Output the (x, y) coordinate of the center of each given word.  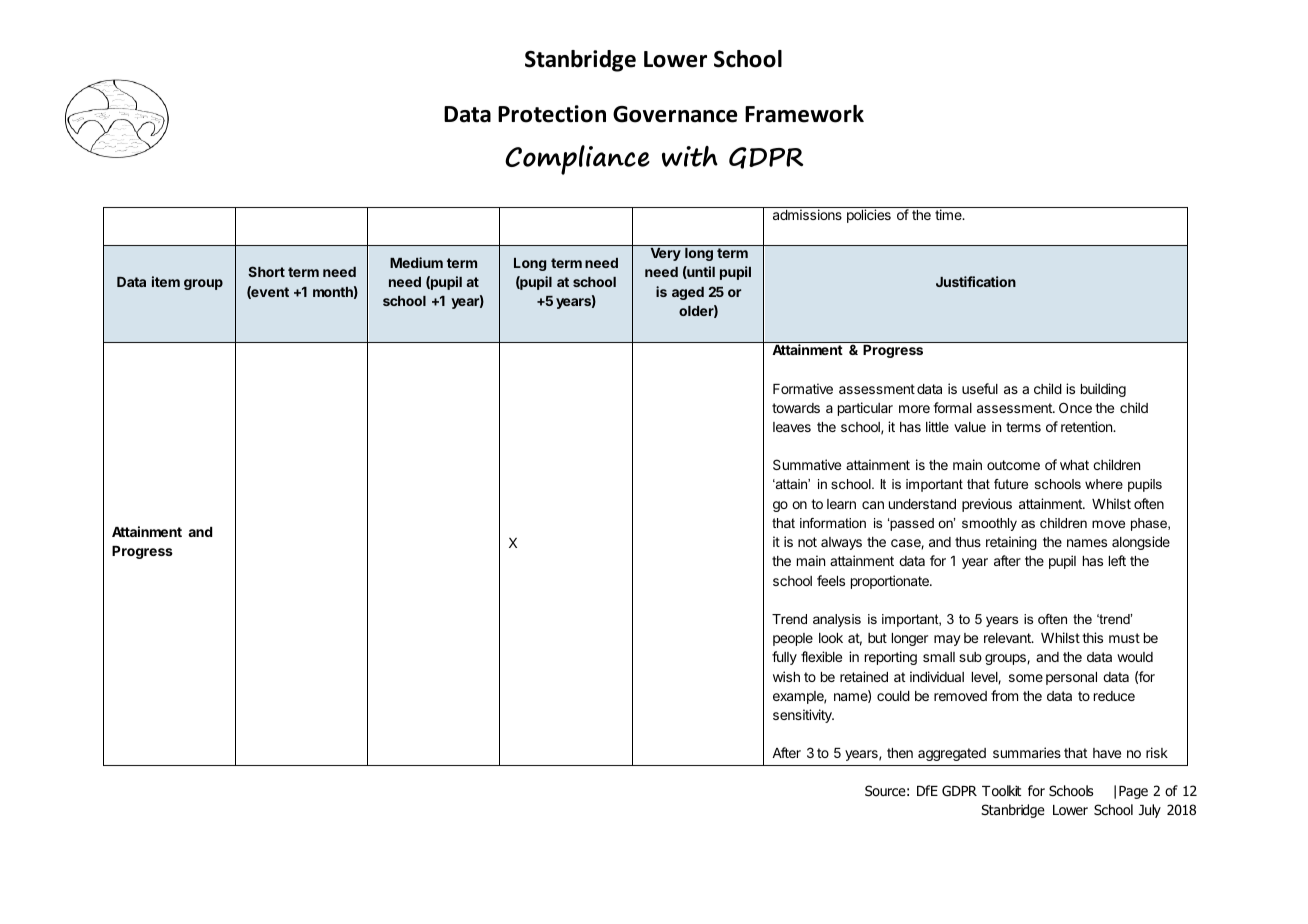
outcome (1013, 465)
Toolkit (1001, 791)
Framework (804, 114)
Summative (807, 464)
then (900, 753)
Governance (675, 114)
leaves (792, 427)
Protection (552, 114)
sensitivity (803, 716)
